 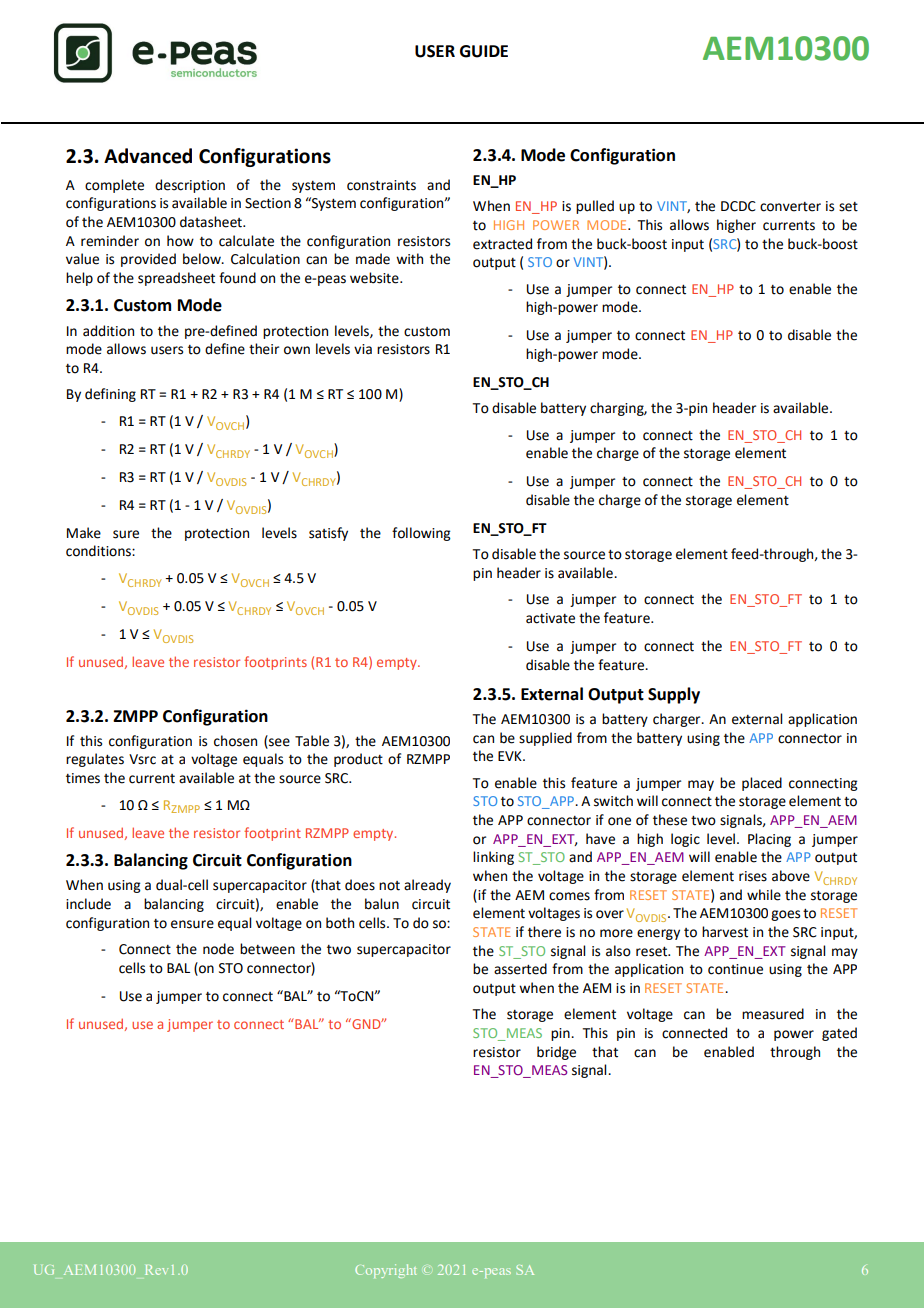 I want to click on converter, so click(x=790, y=207).
